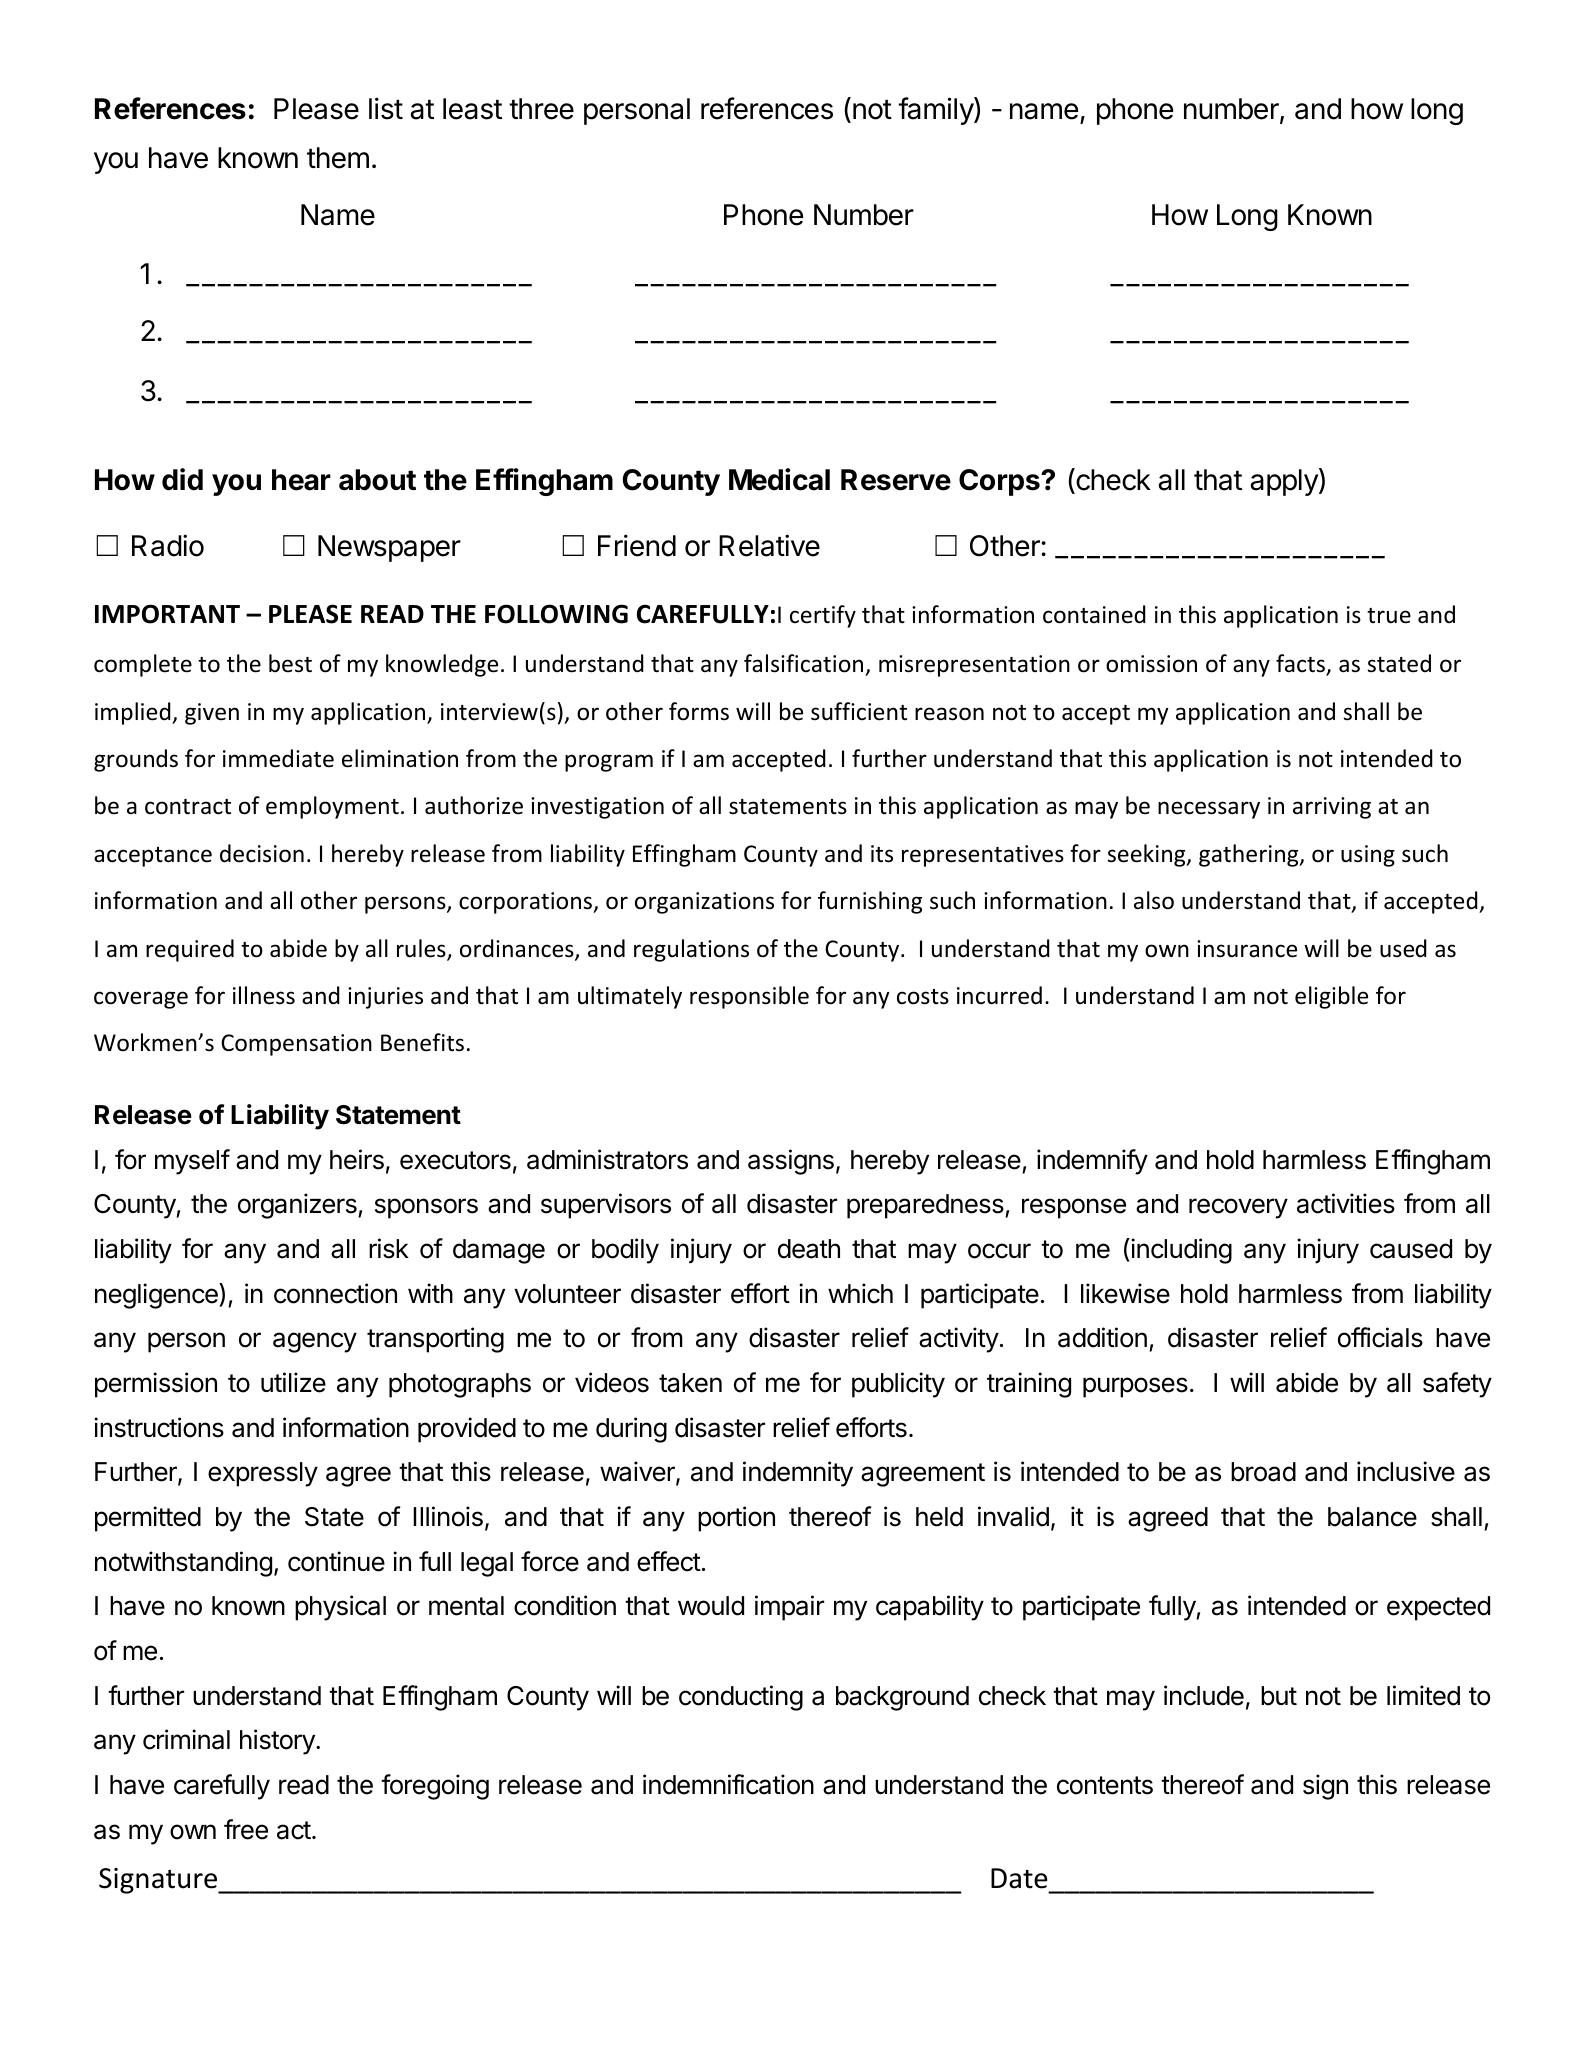  Describe the element at coordinates (749, 997) in the screenshot. I see `responsible` at that location.
